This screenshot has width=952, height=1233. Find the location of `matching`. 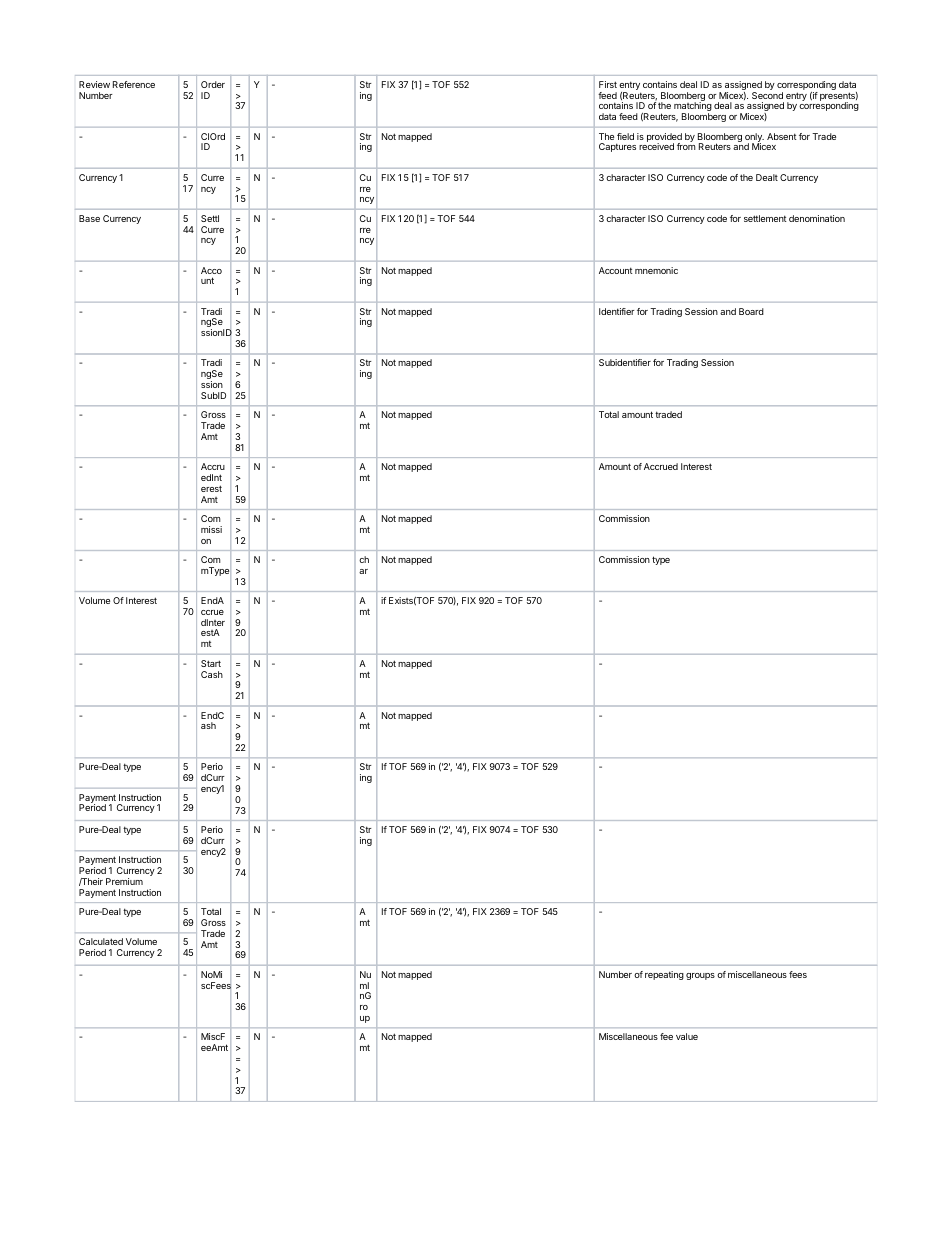

matching is located at coordinates (693, 108).
